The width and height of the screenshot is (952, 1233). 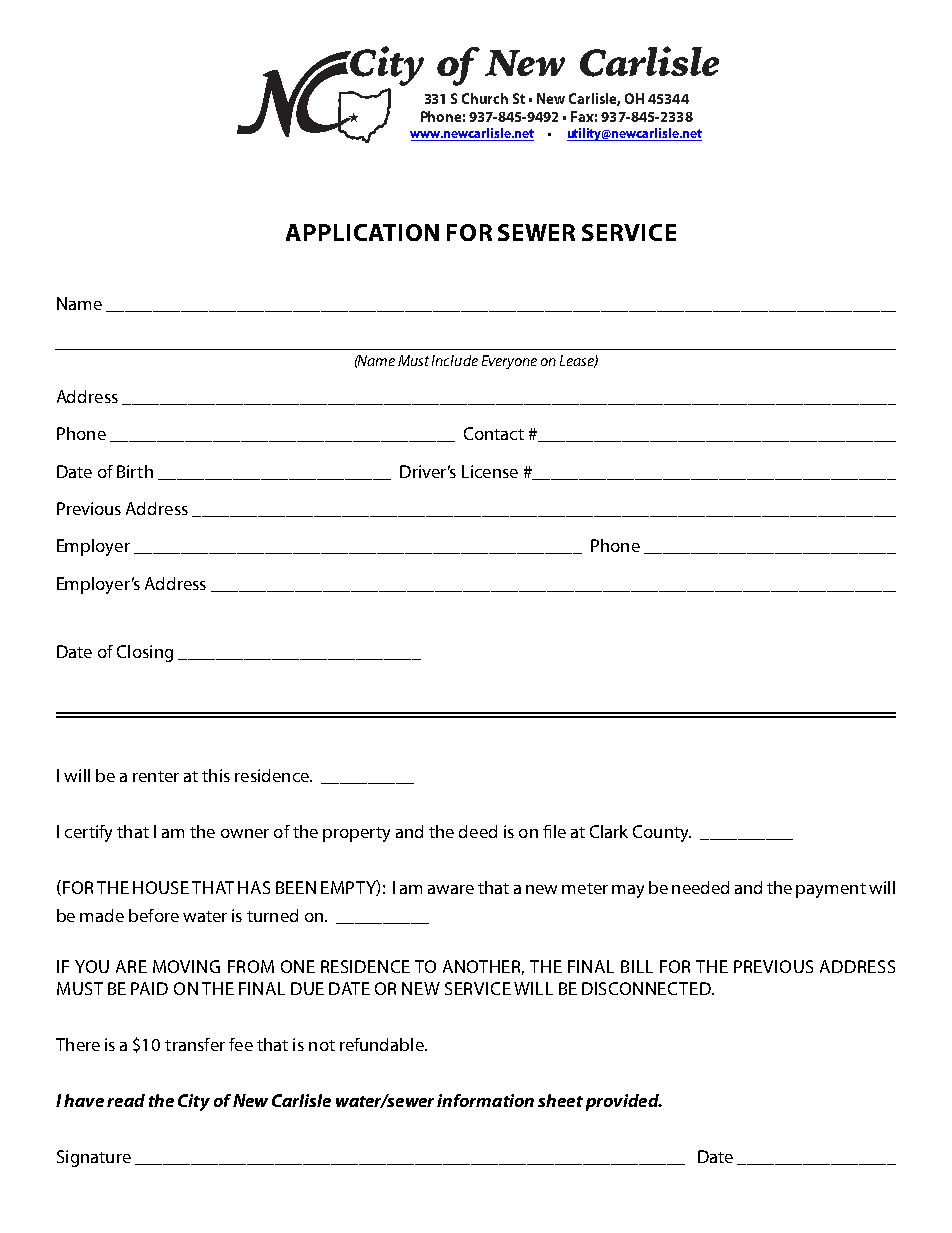 I want to click on APPLICATION, so click(x=362, y=232).
